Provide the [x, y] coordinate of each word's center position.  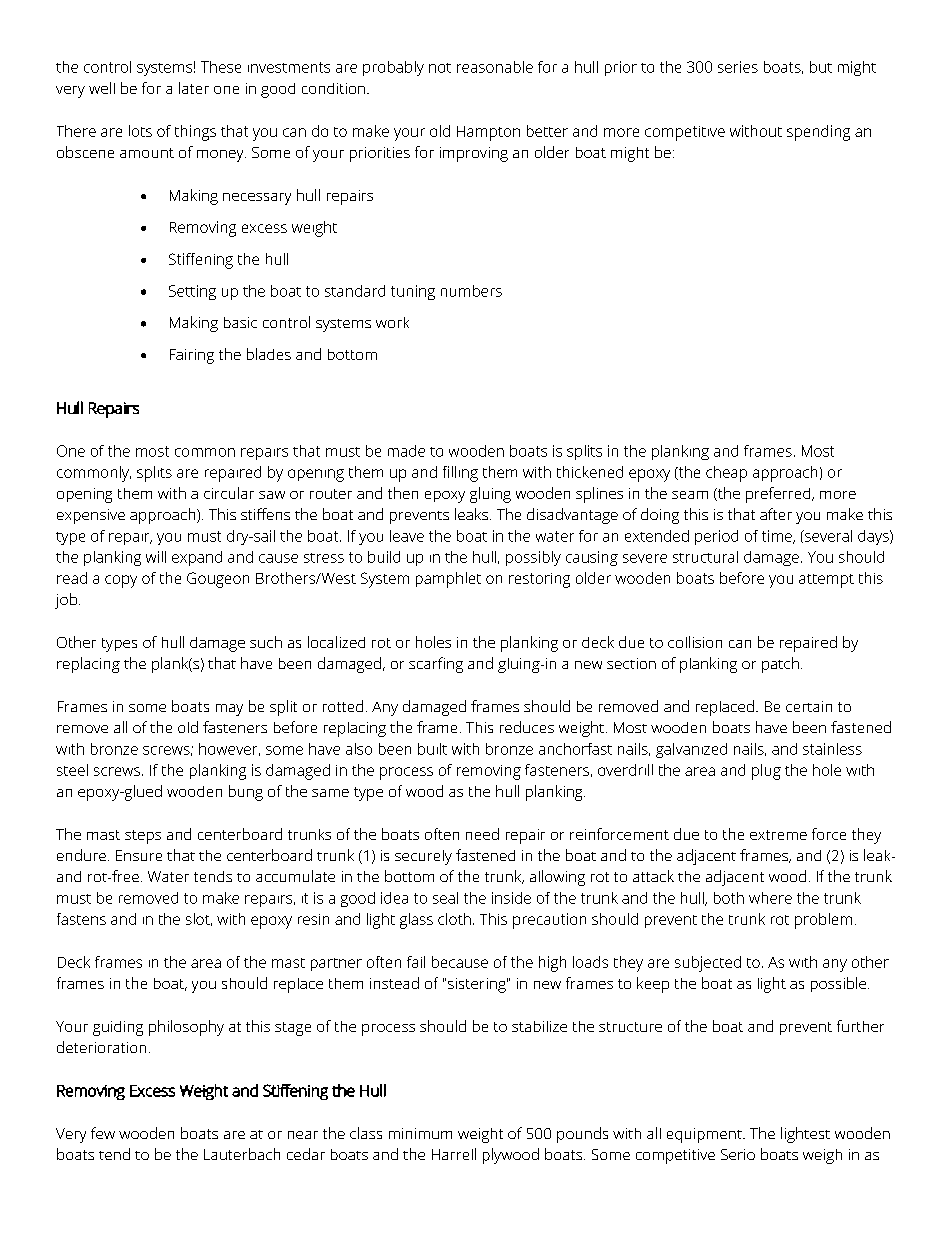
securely [423, 857]
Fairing [192, 356]
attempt [826, 581]
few [103, 1133]
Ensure [139, 855]
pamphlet [448, 580]
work [392, 322]
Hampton [488, 133]
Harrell [454, 1154]
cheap [726, 474]
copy [121, 581]
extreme [778, 835]
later [194, 88]
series [738, 67]
